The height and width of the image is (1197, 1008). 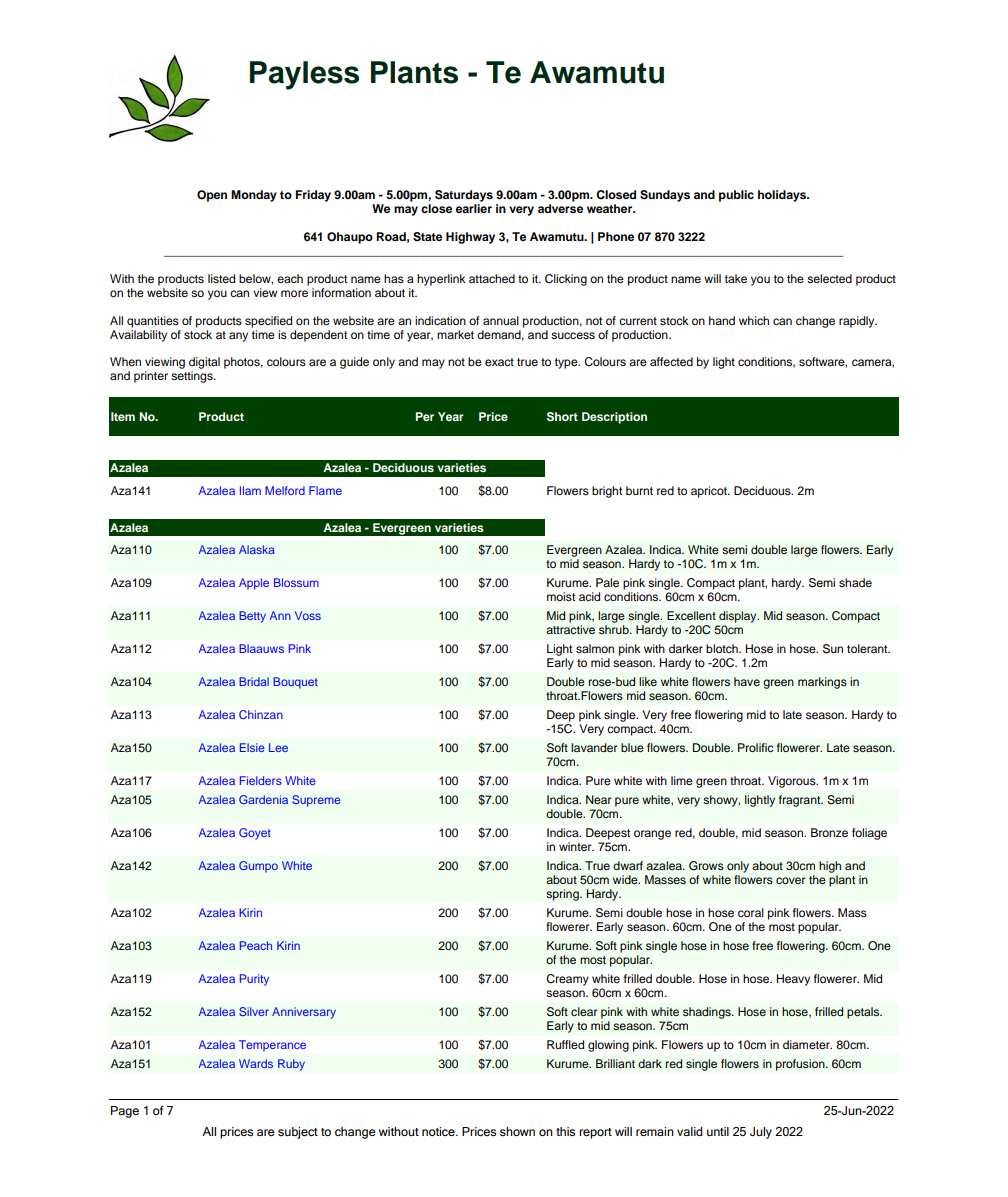 I want to click on shown, so click(x=517, y=1131).
